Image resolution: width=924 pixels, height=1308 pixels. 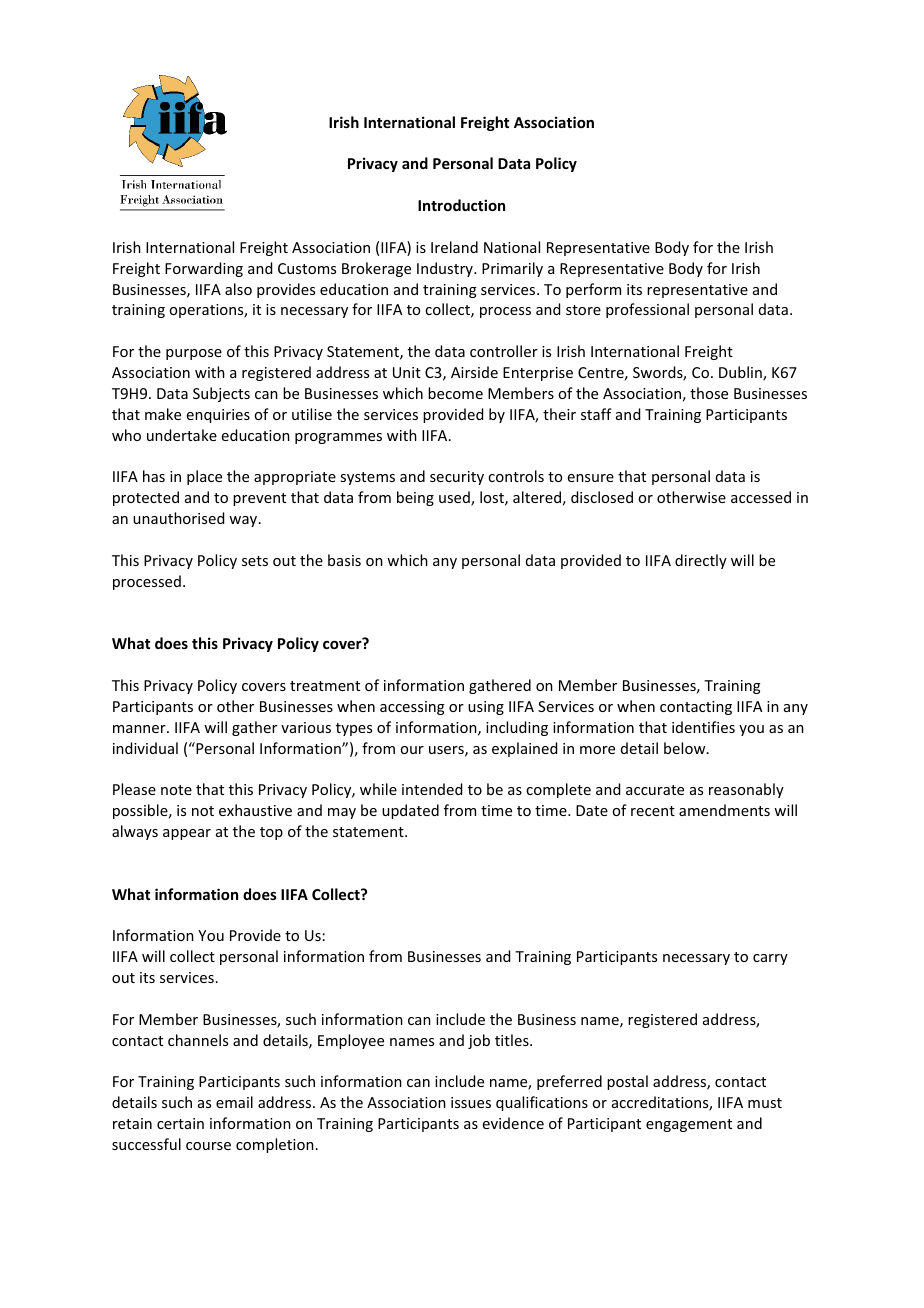 What do you see at coordinates (689, 1125) in the screenshot?
I see `engagement` at bounding box center [689, 1125].
